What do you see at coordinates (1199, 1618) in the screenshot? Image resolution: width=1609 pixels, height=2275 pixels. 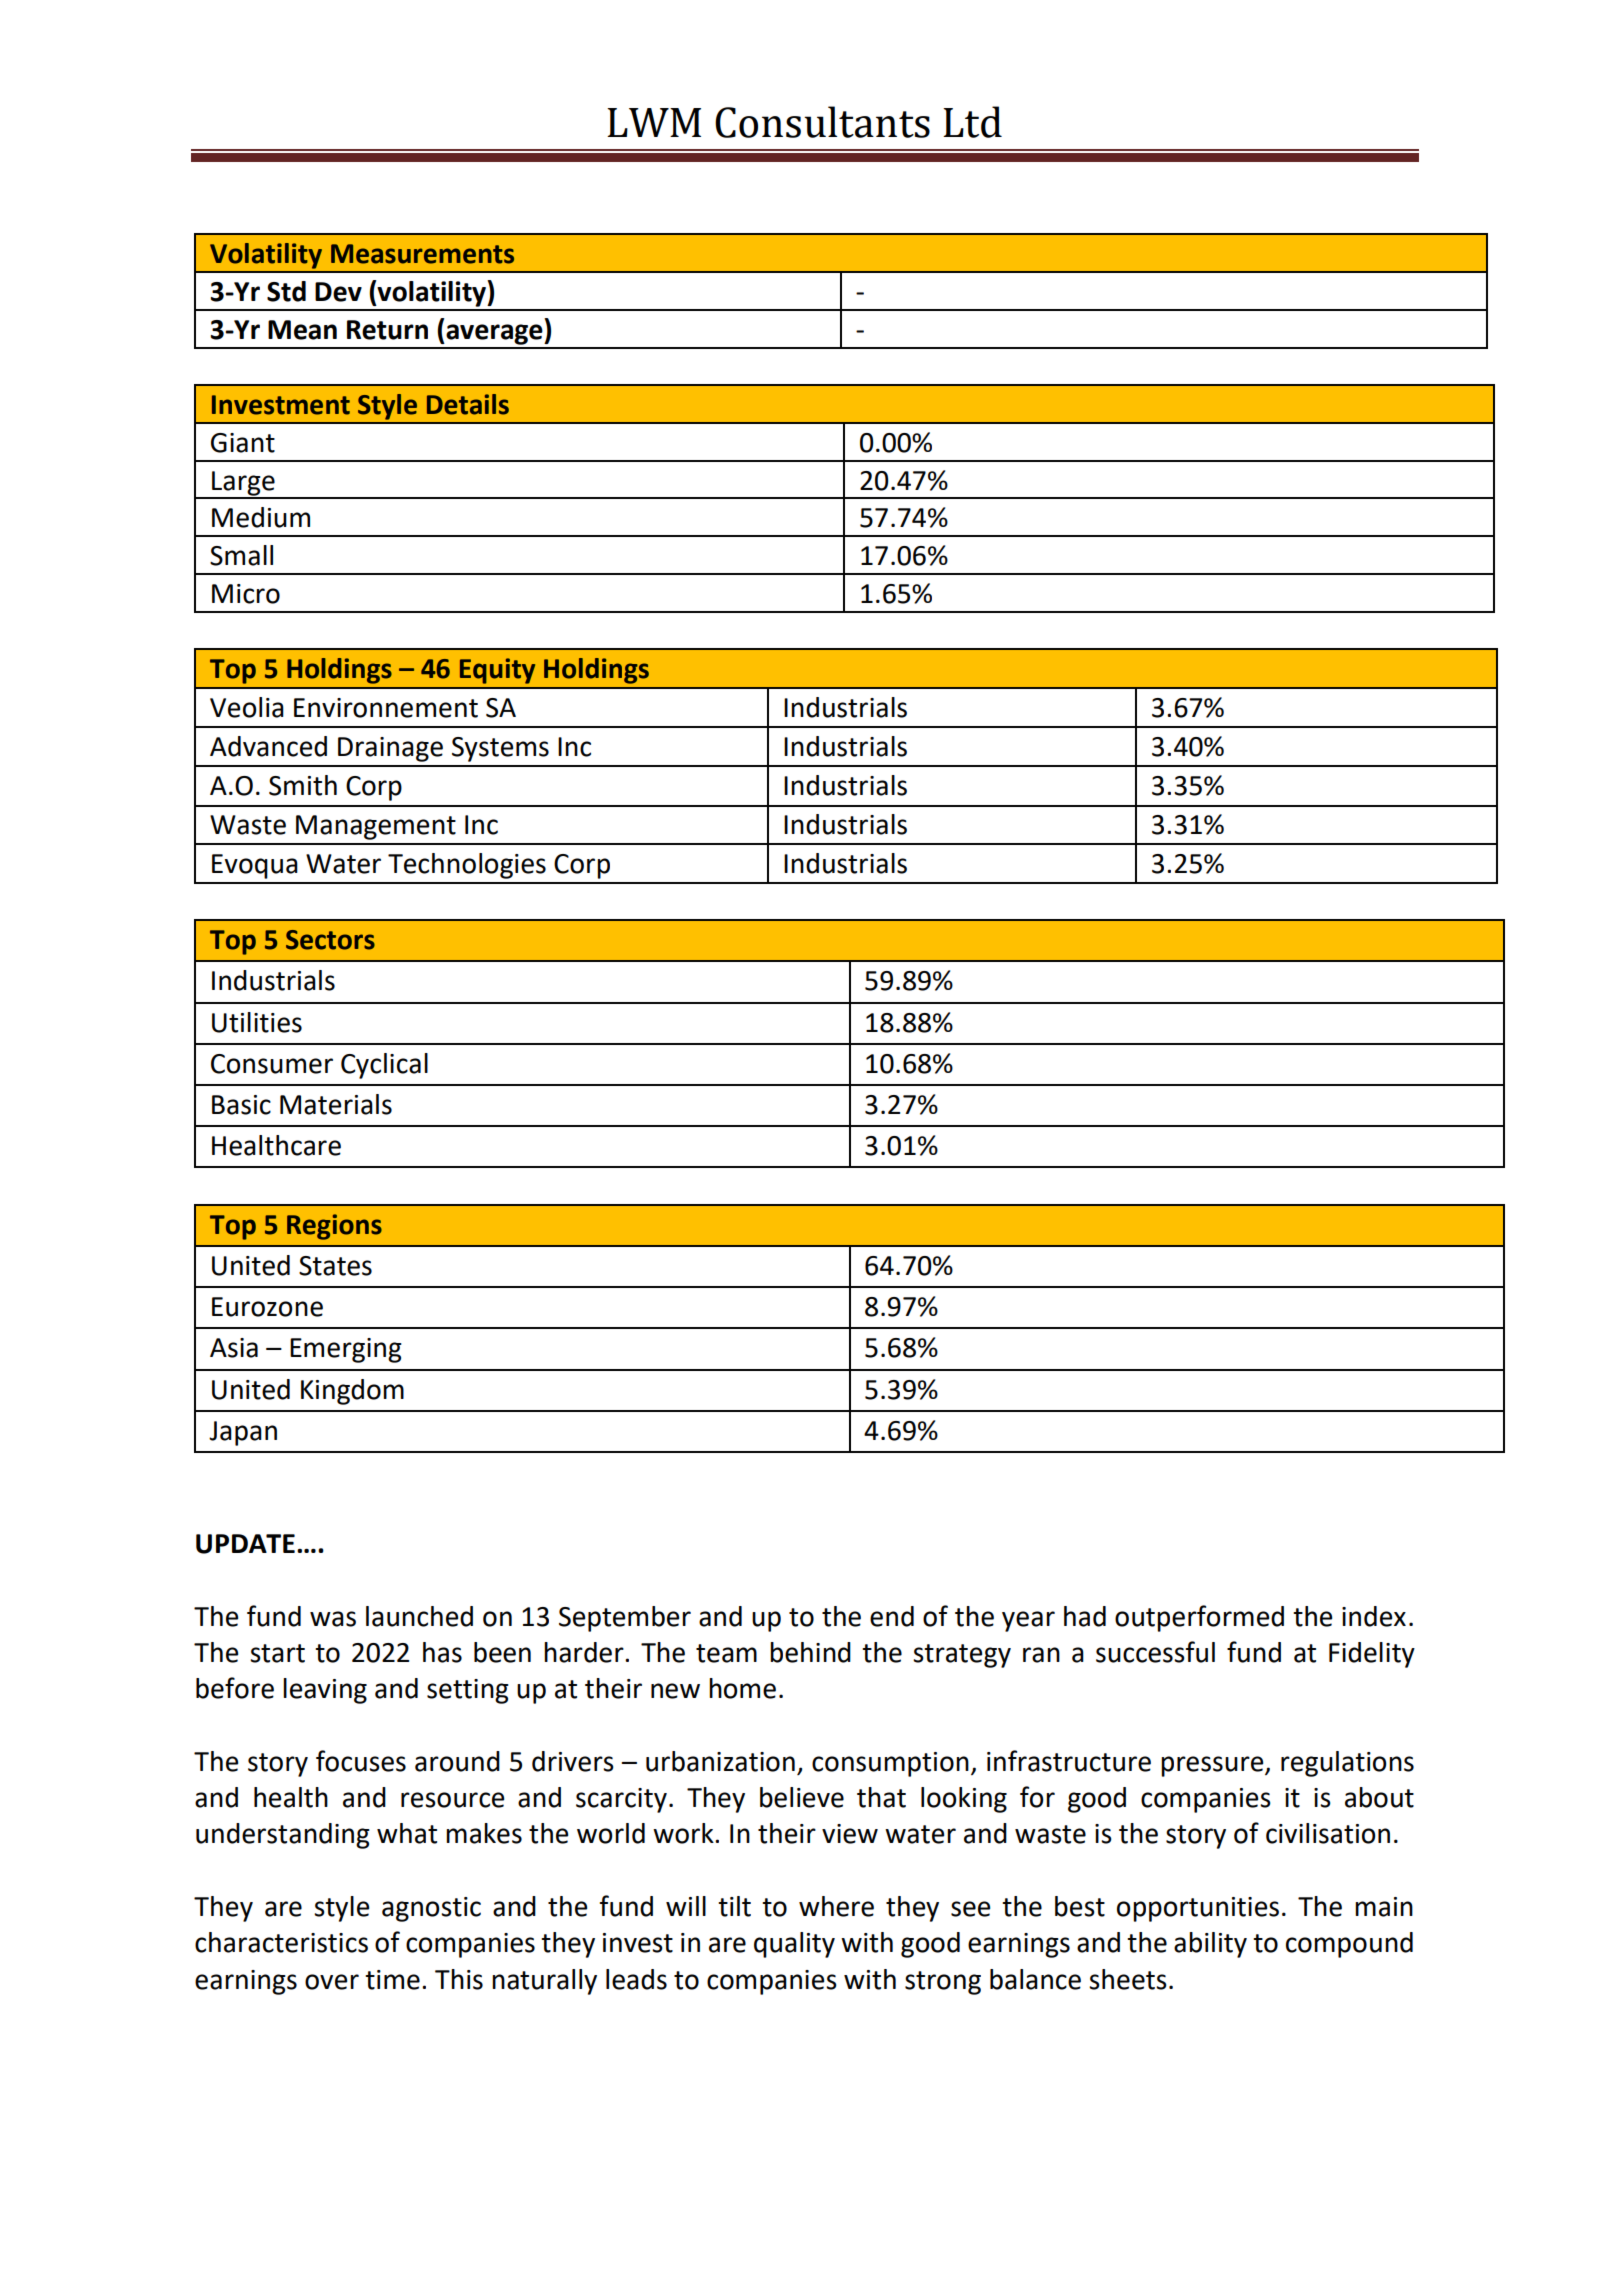 I see `outperformed` at bounding box center [1199, 1618].
